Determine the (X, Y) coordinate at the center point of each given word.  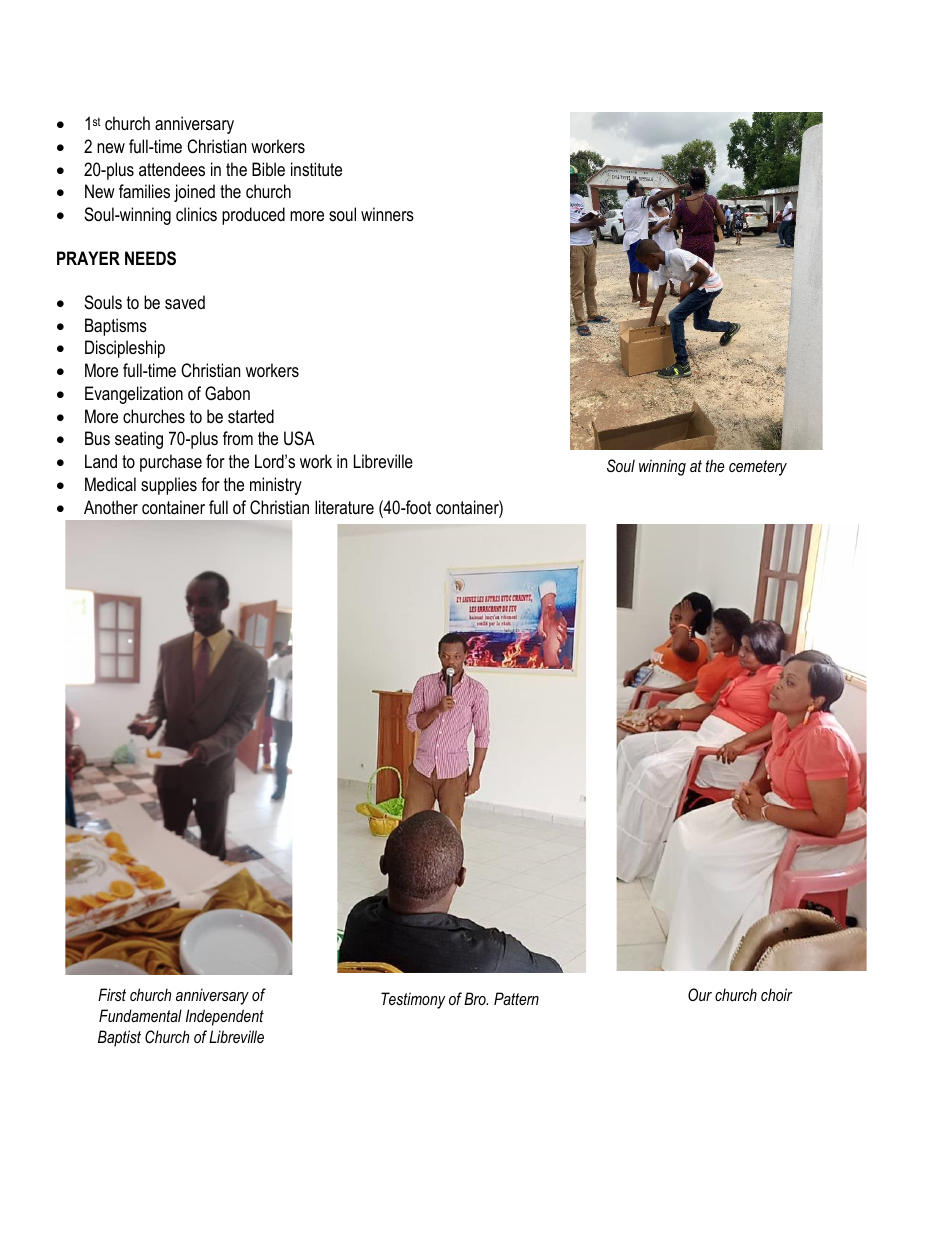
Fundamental (140, 1015)
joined (194, 193)
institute (316, 169)
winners (387, 214)
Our (700, 994)
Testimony (413, 1000)
